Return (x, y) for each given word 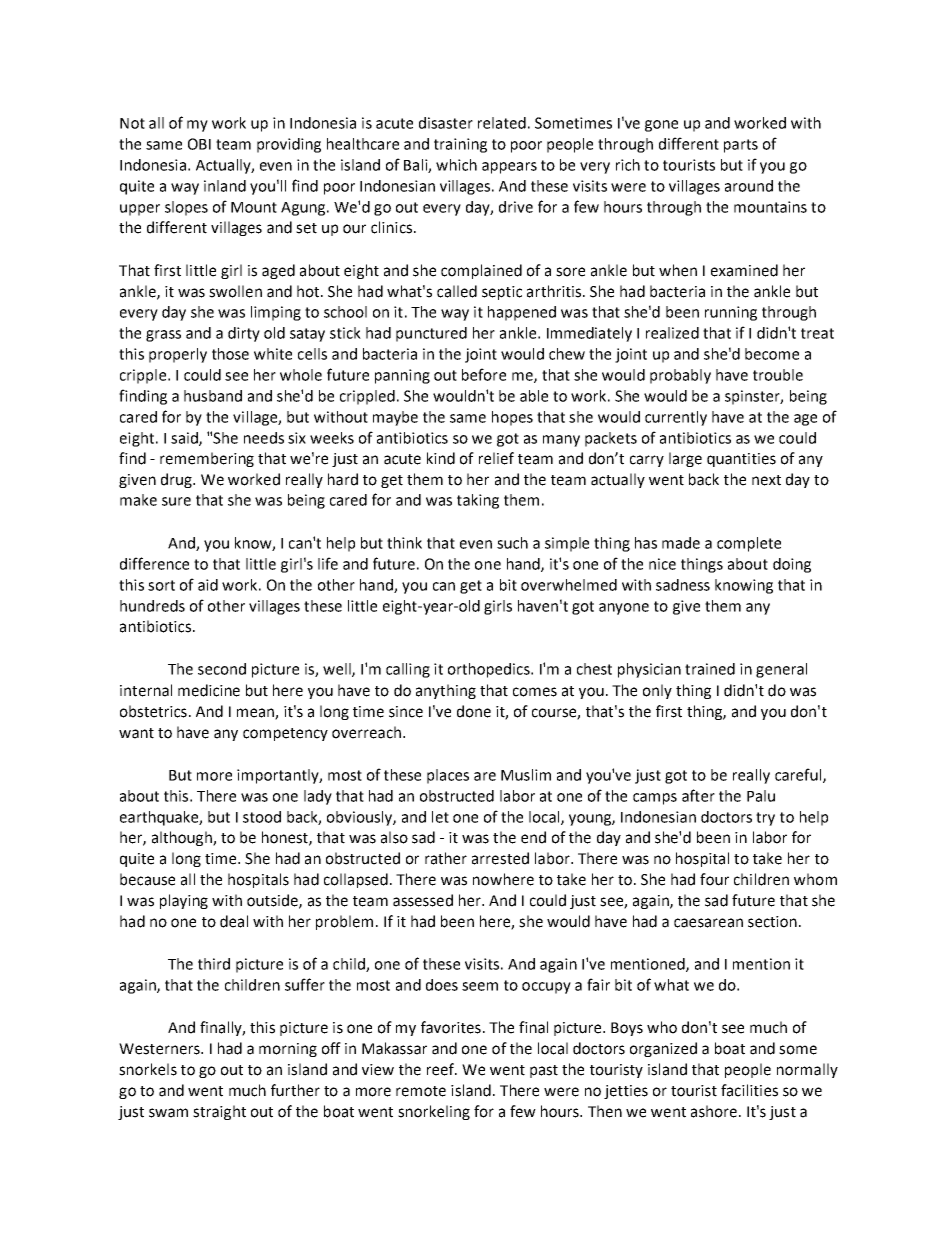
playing (184, 901)
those (230, 354)
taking (478, 501)
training (460, 145)
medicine (209, 690)
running (731, 313)
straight (219, 1112)
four (714, 879)
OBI (199, 144)
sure (176, 501)
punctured (431, 334)
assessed (423, 900)
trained (710, 669)
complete (749, 544)
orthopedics (490, 670)
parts (741, 146)
